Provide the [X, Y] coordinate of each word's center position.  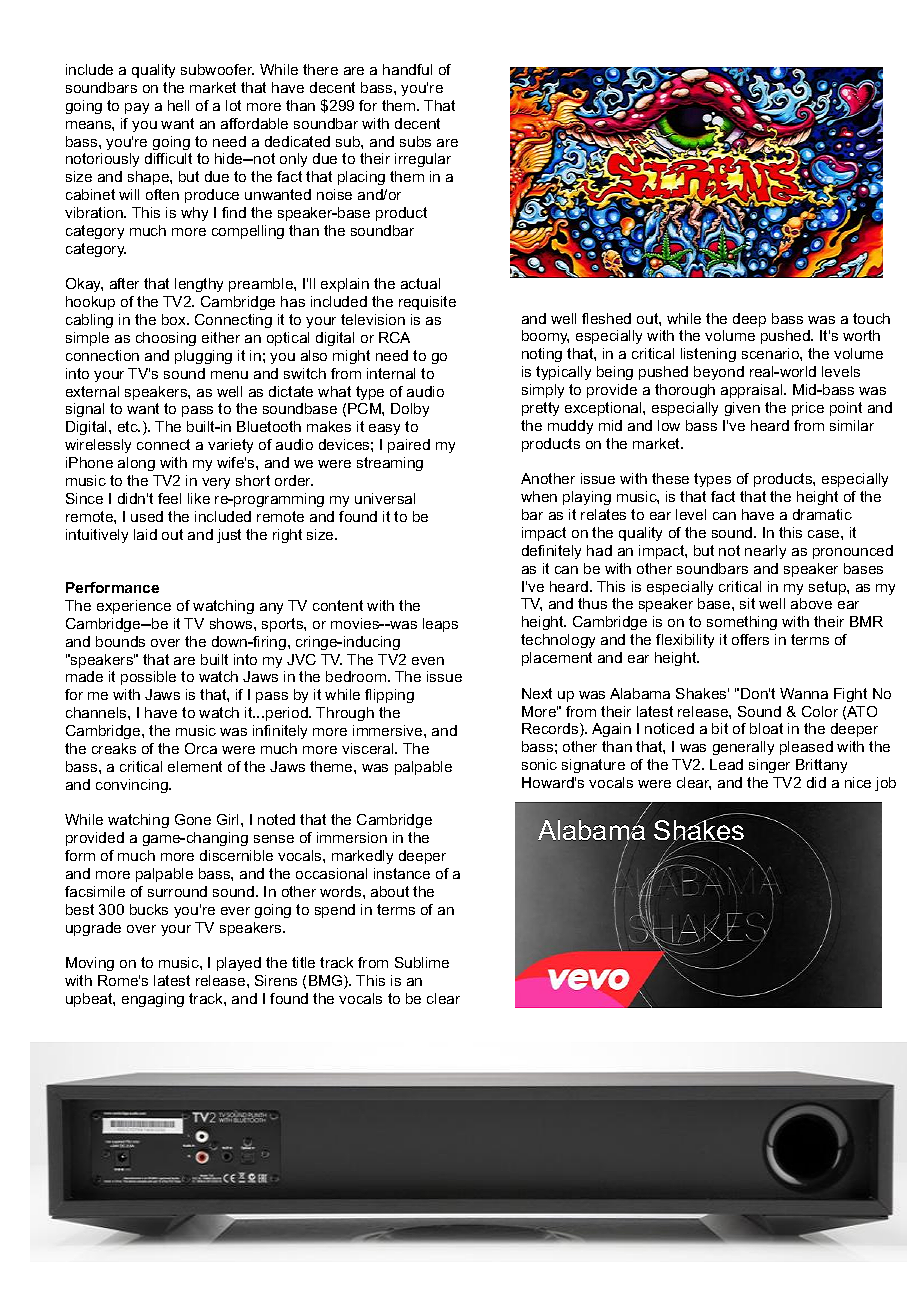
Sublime [422, 962]
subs [415, 141]
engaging [153, 1000]
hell [178, 105]
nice [858, 782]
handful [407, 69]
